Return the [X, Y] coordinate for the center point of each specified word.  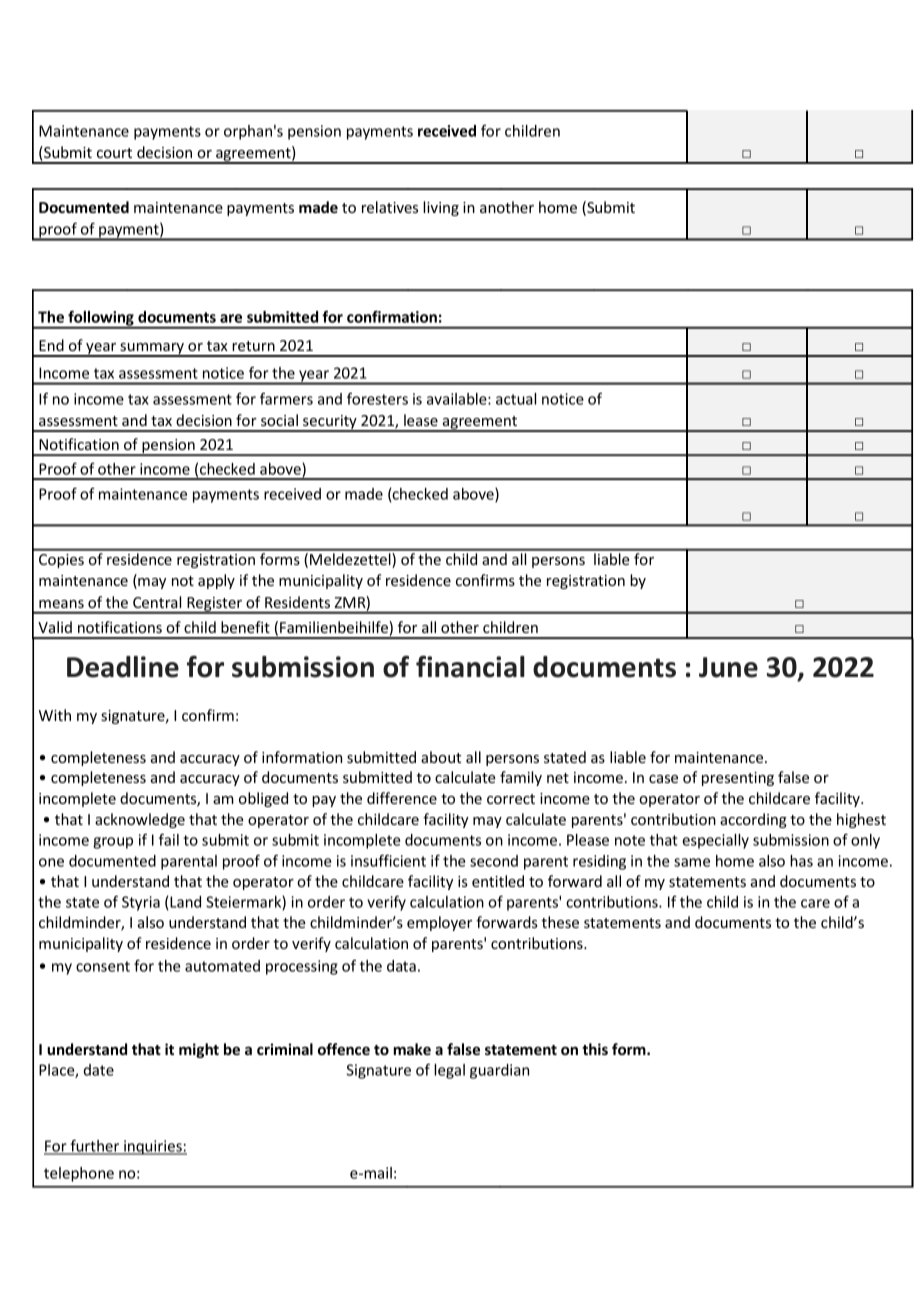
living [441, 208]
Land [185, 902]
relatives [390, 207]
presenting [738, 779]
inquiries [153, 1147]
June [728, 667]
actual [516, 399]
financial [470, 666]
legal [449, 1071]
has [801, 861]
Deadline [123, 667]
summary [152, 350]
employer [439, 923]
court [114, 153]
